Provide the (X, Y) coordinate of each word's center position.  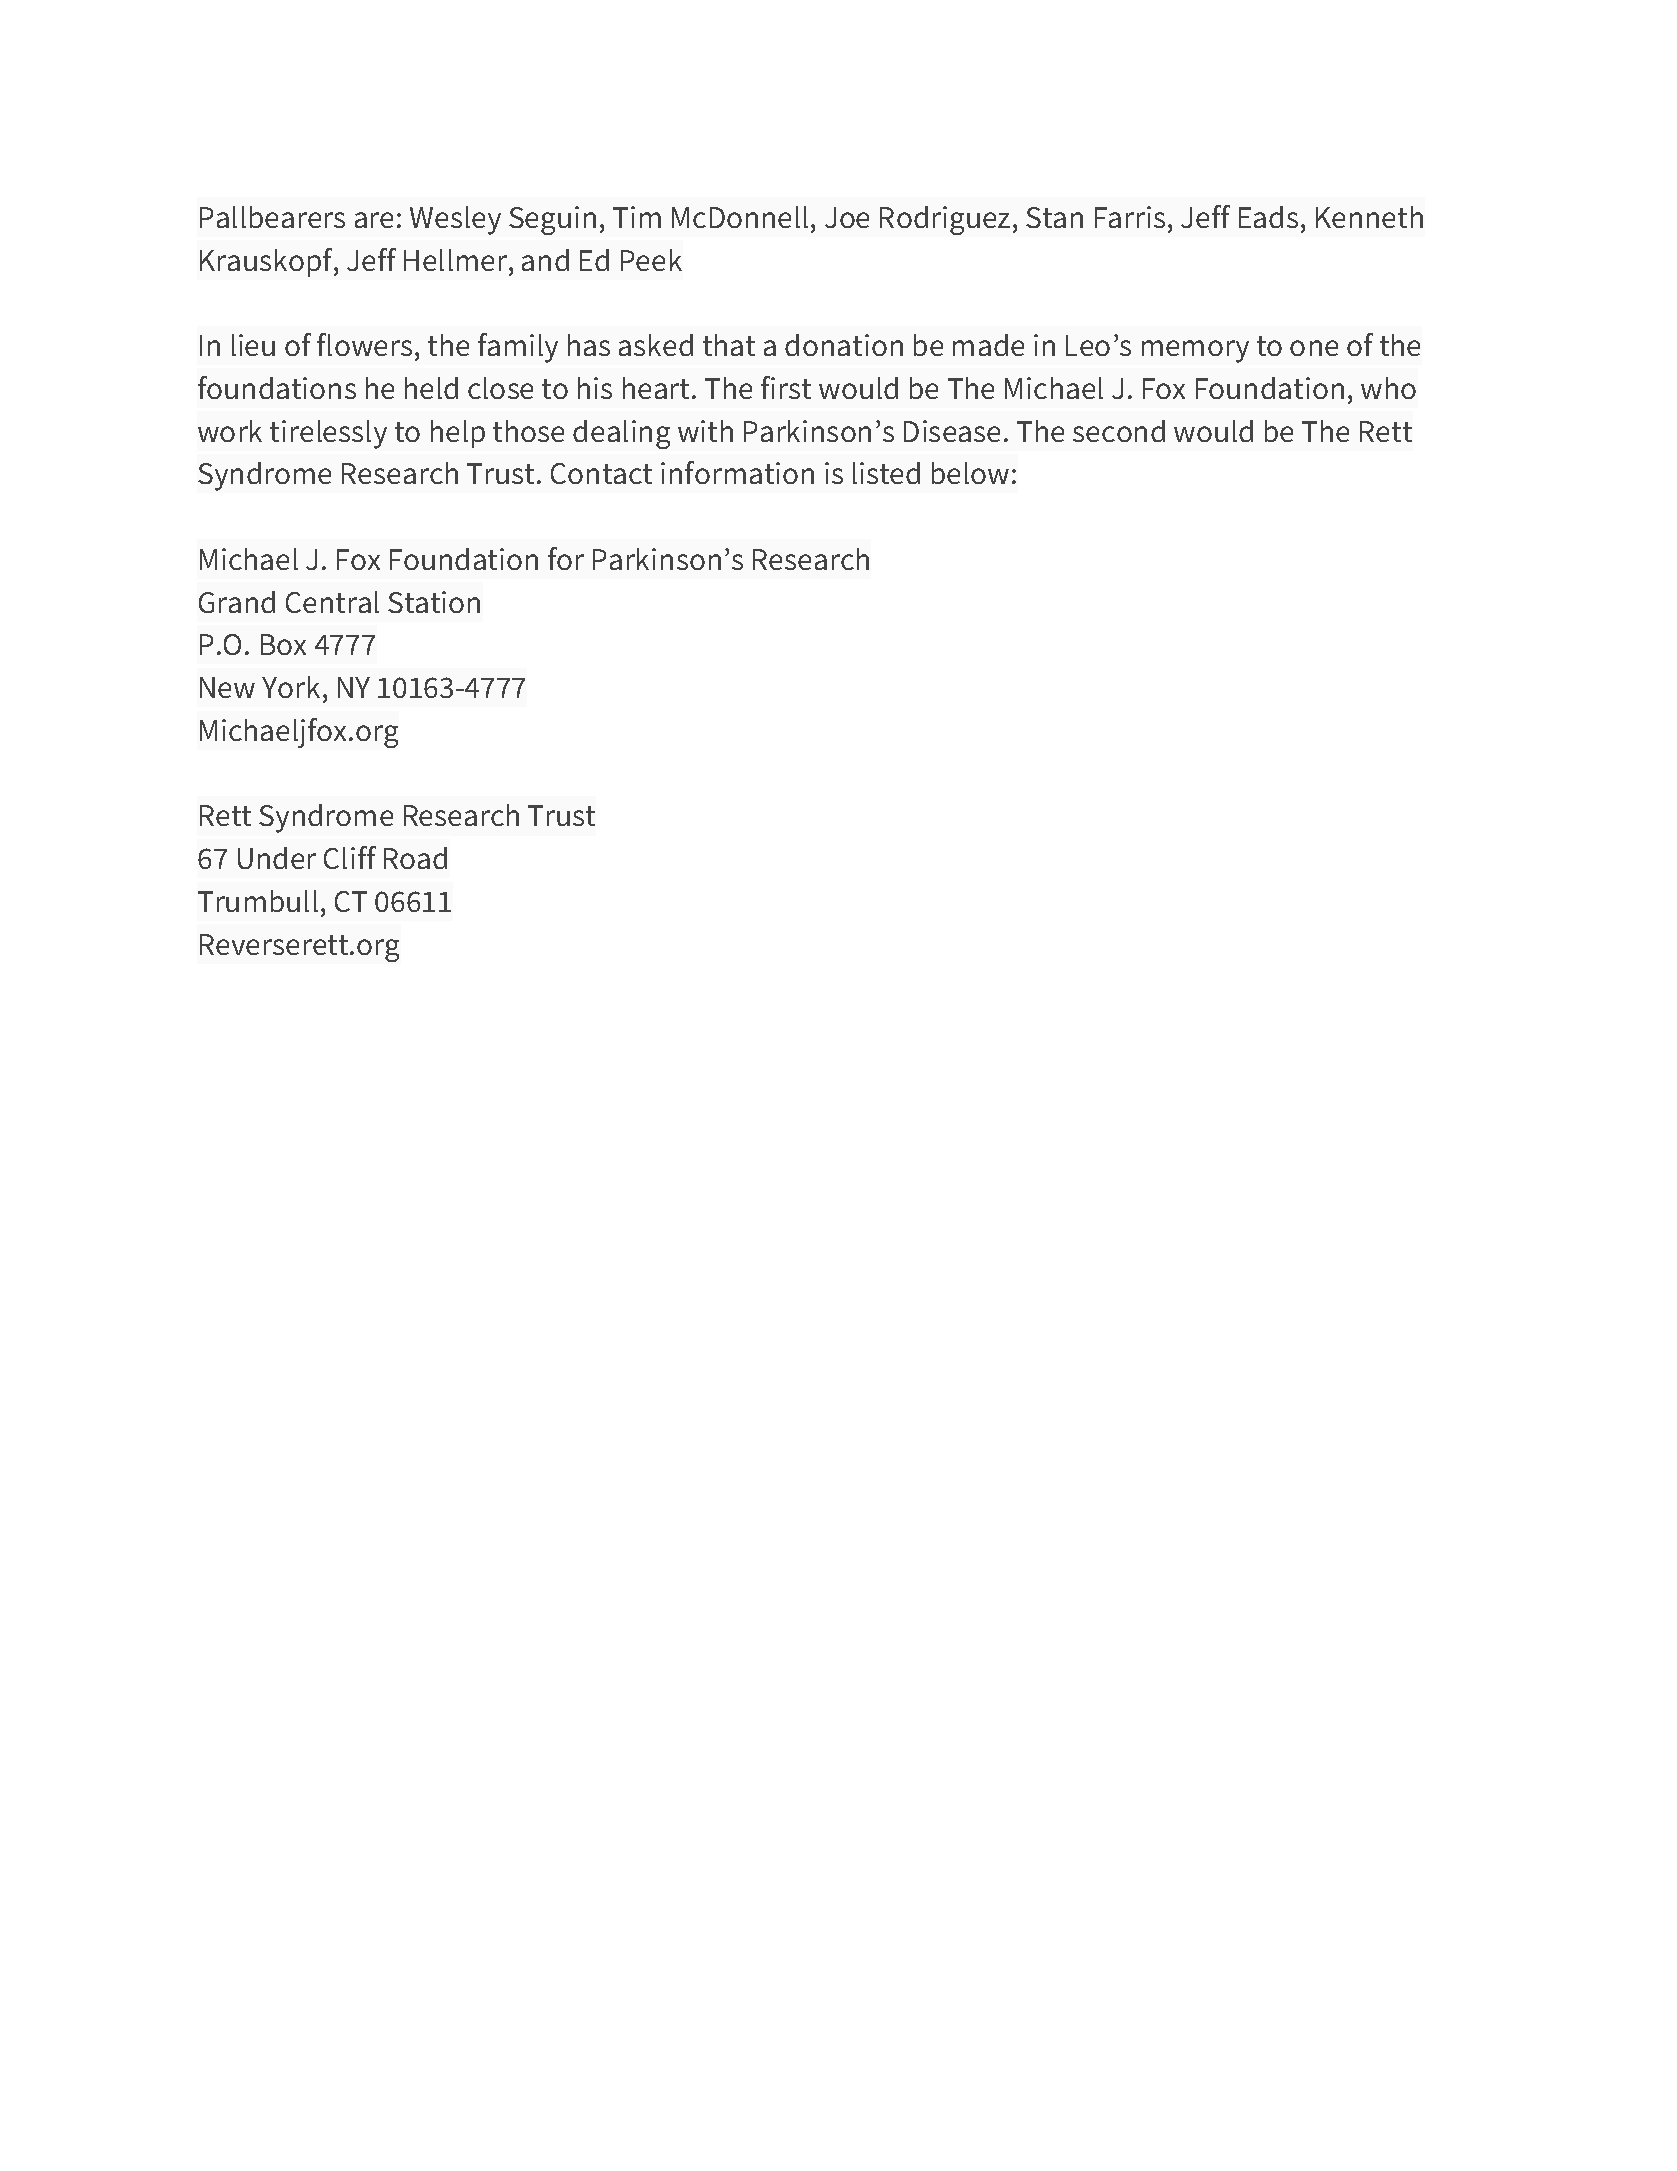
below (970, 473)
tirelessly (328, 434)
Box (283, 644)
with (705, 431)
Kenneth (1369, 217)
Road (415, 858)
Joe (847, 217)
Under (277, 858)
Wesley (455, 220)
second (1119, 431)
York (291, 687)
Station (434, 602)
